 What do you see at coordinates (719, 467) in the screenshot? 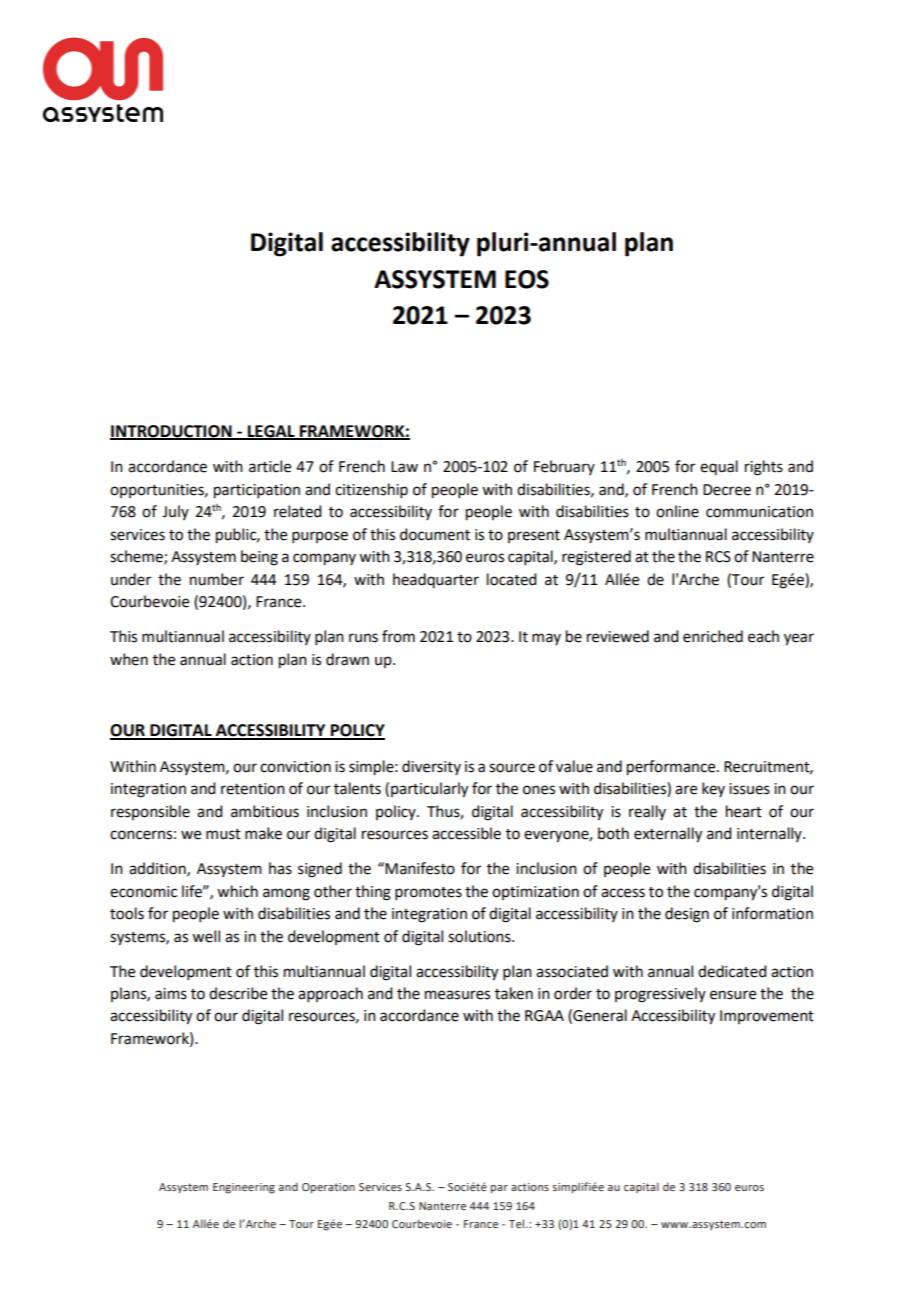
I see `equal` at bounding box center [719, 467].
